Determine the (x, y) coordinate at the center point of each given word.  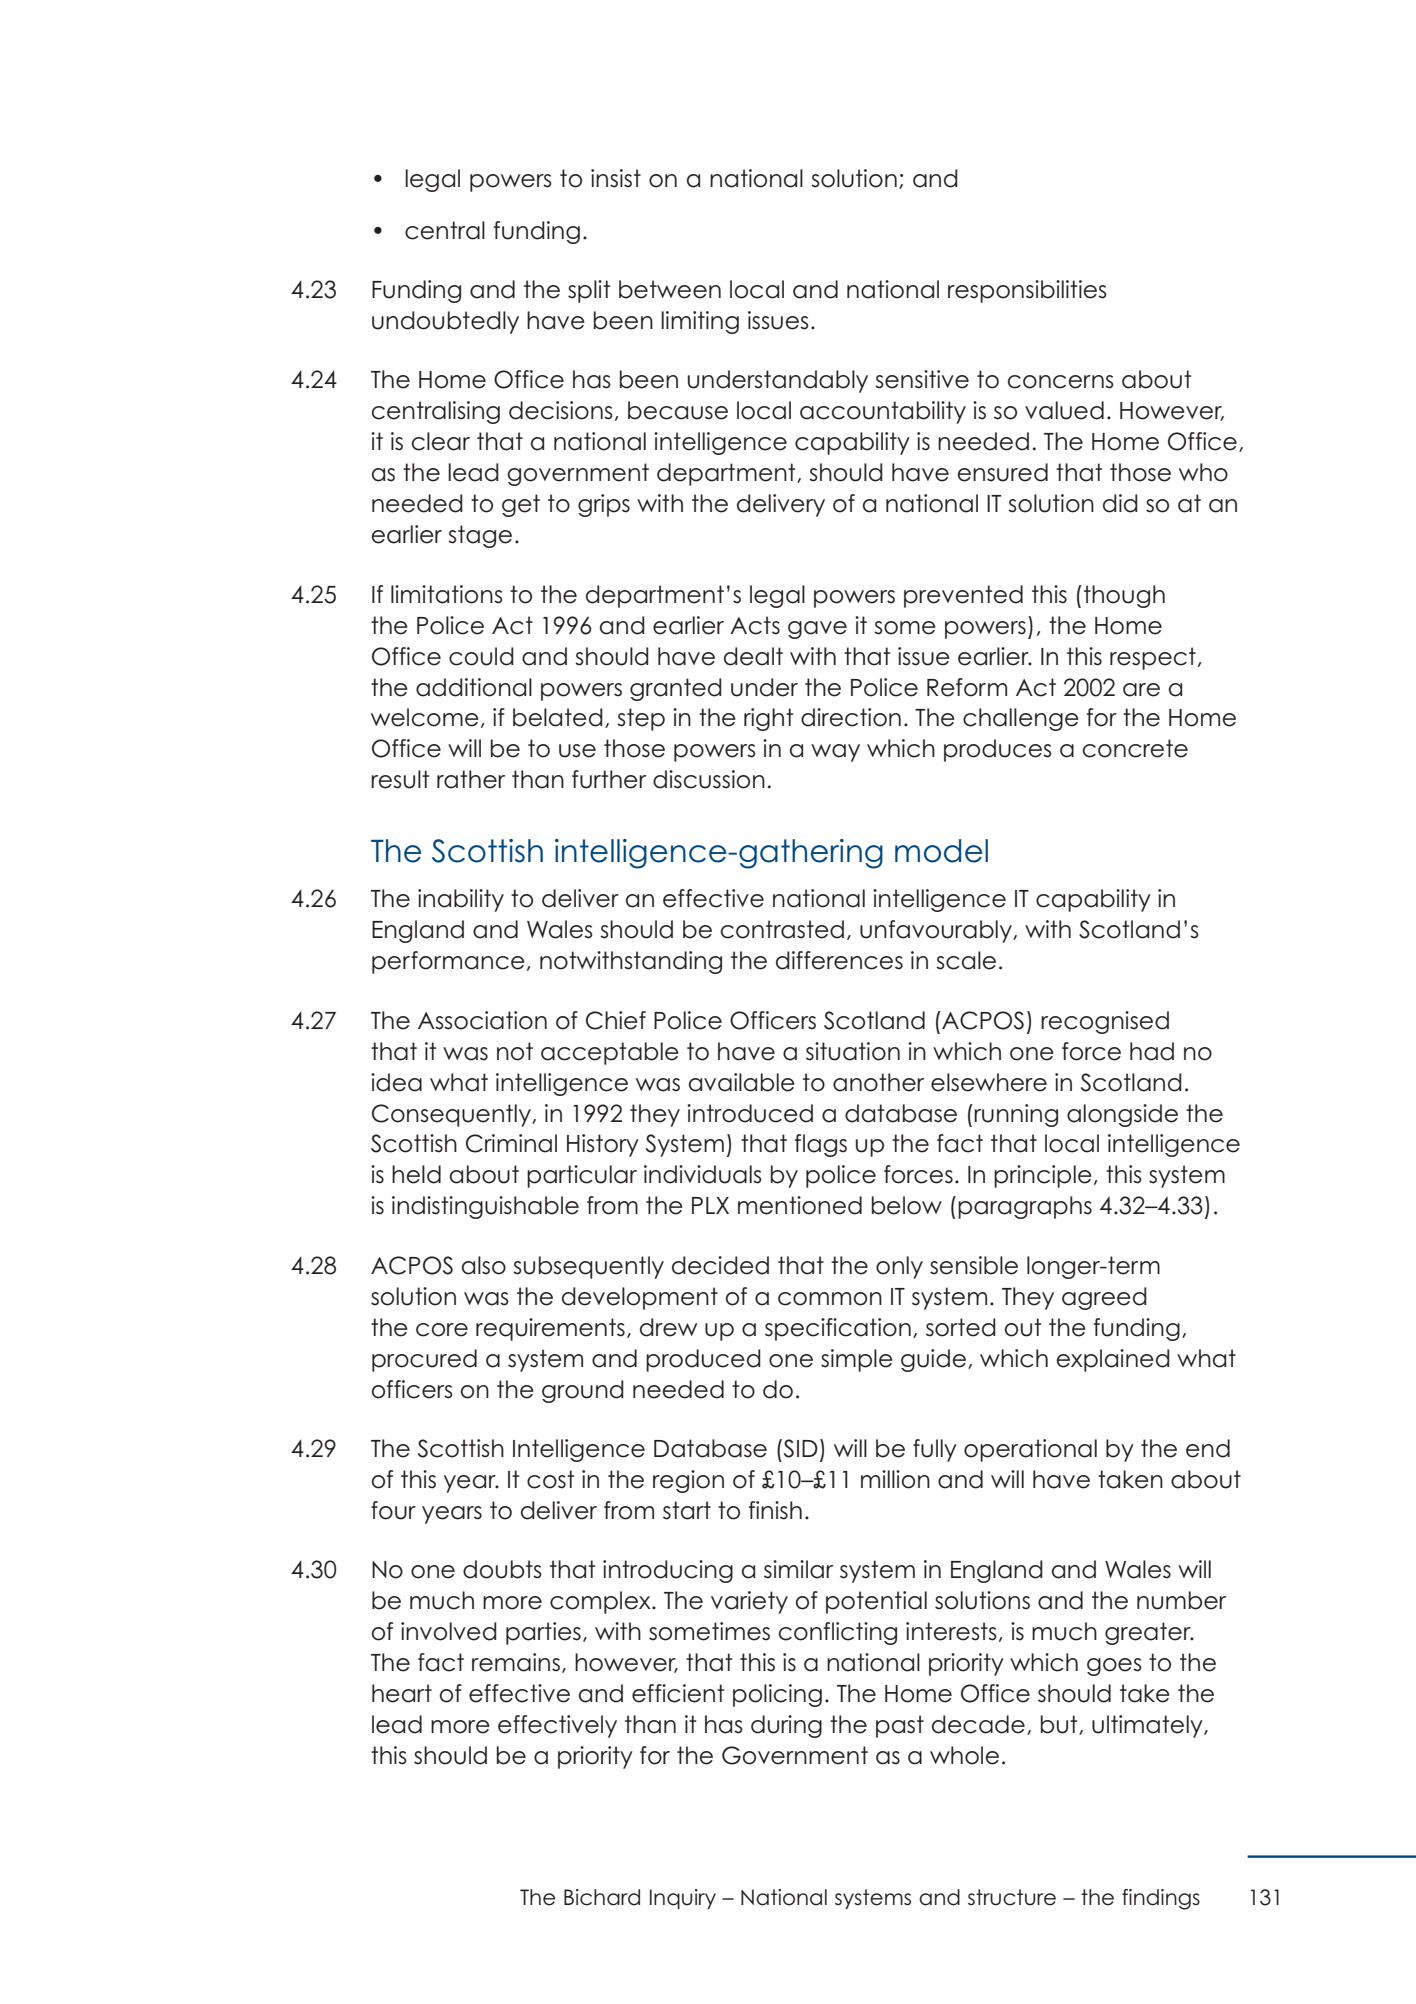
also (484, 1265)
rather (471, 779)
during (786, 1726)
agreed (1104, 1298)
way (835, 753)
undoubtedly (445, 322)
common (830, 1299)
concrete (1135, 748)
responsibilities (1027, 291)
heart (402, 1693)
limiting (700, 322)
